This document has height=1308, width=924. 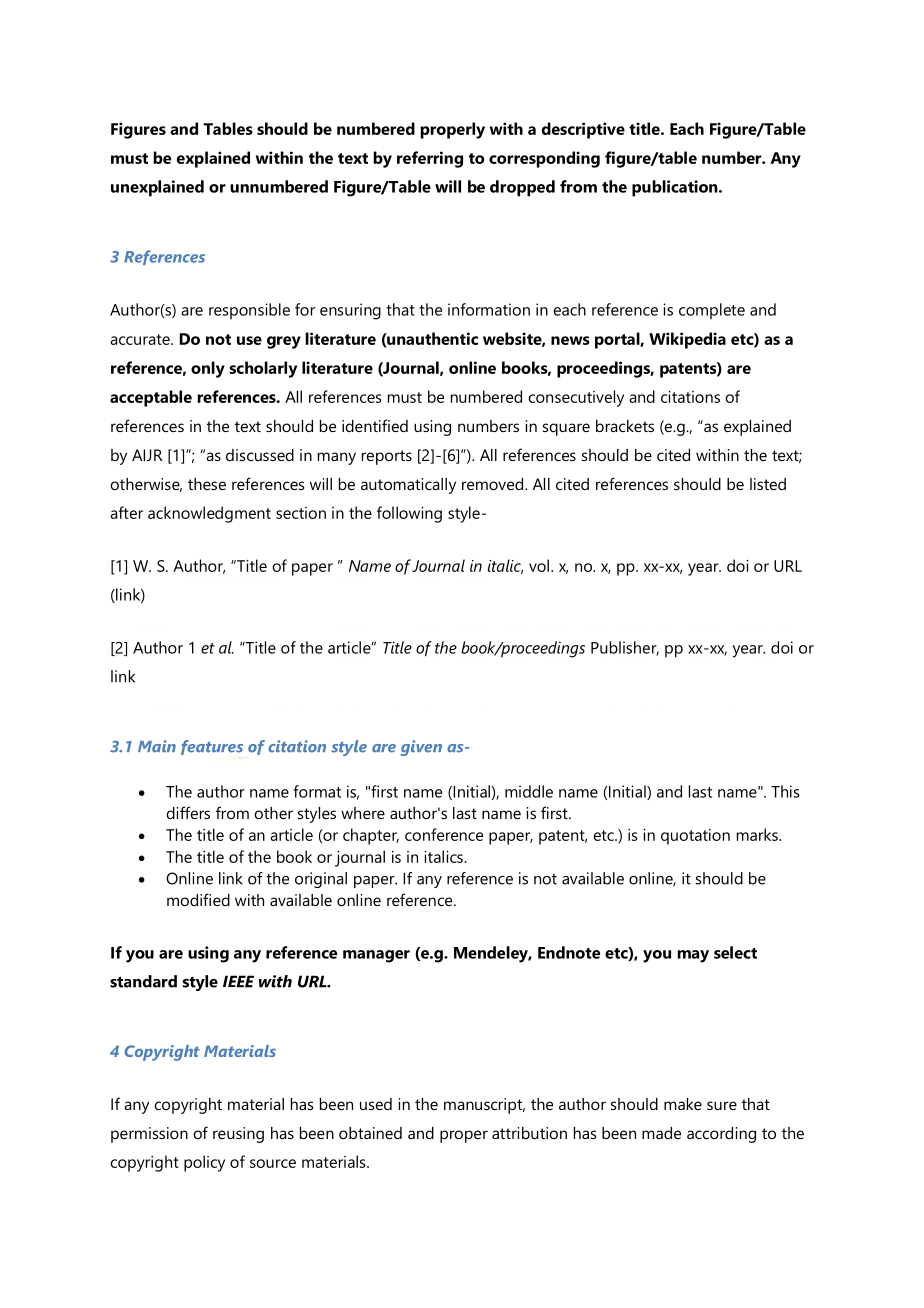 What do you see at coordinates (212, 747) in the document?
I see `features` at bounding box center [212, 747].
